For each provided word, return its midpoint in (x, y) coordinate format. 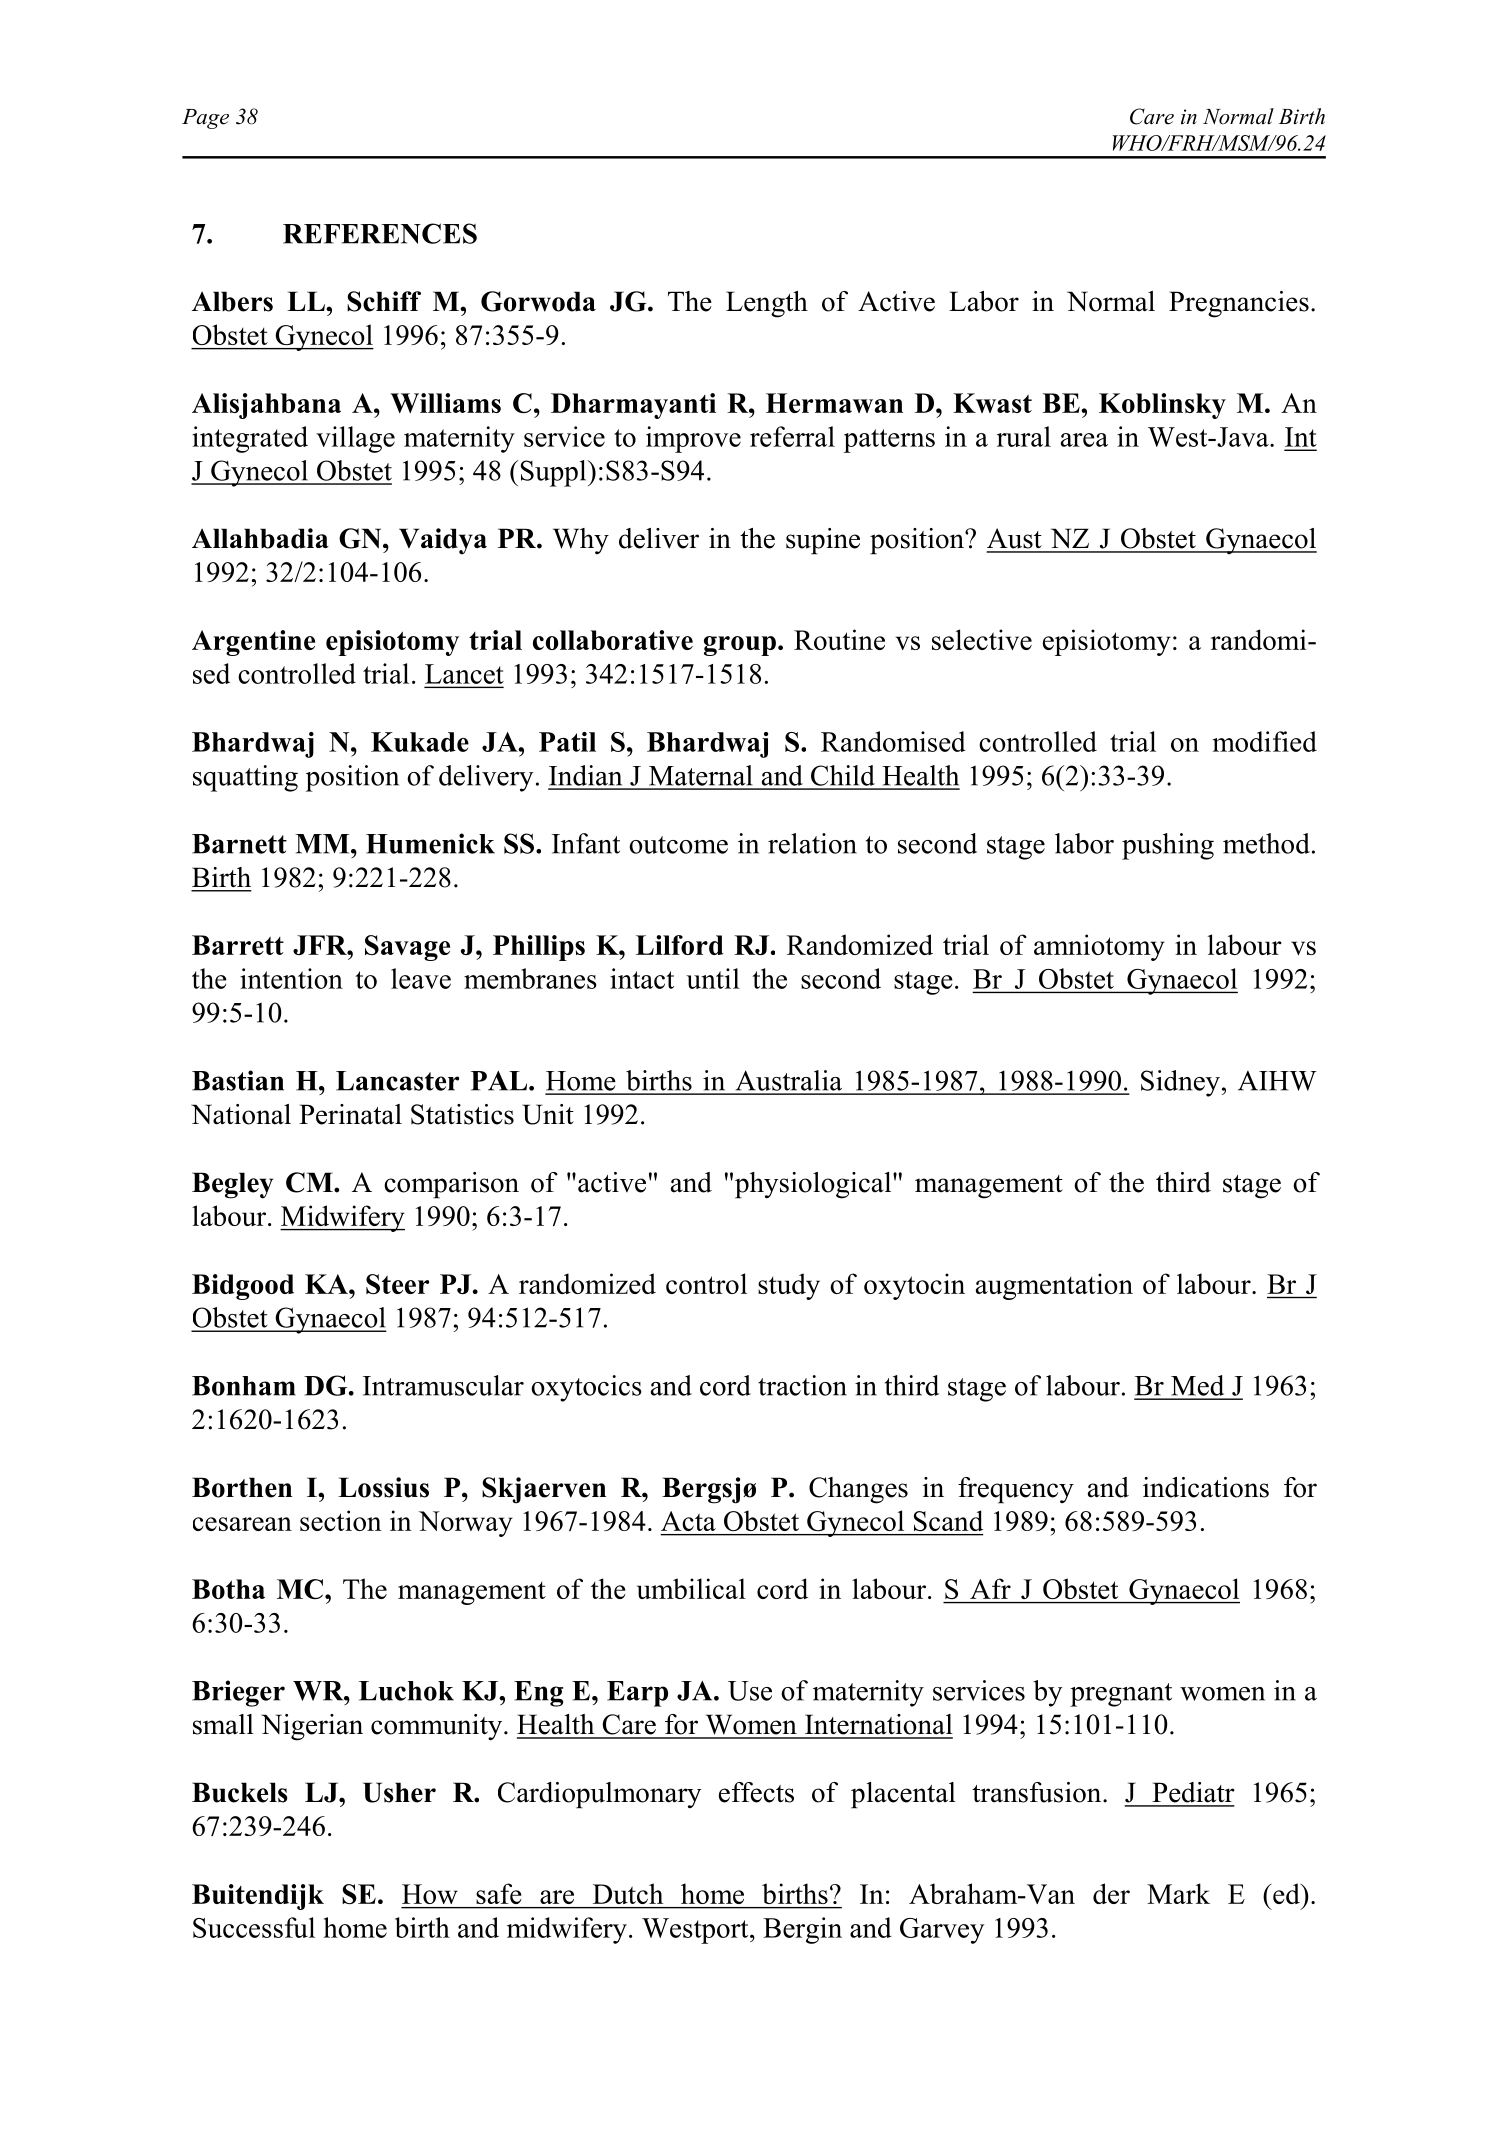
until (713, 978)
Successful (254, 1927)
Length (767, 304)
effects (756, 1792)
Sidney (1180, 1083)
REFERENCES (380, 233)
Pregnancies (1239, 304)
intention (291, 978)
